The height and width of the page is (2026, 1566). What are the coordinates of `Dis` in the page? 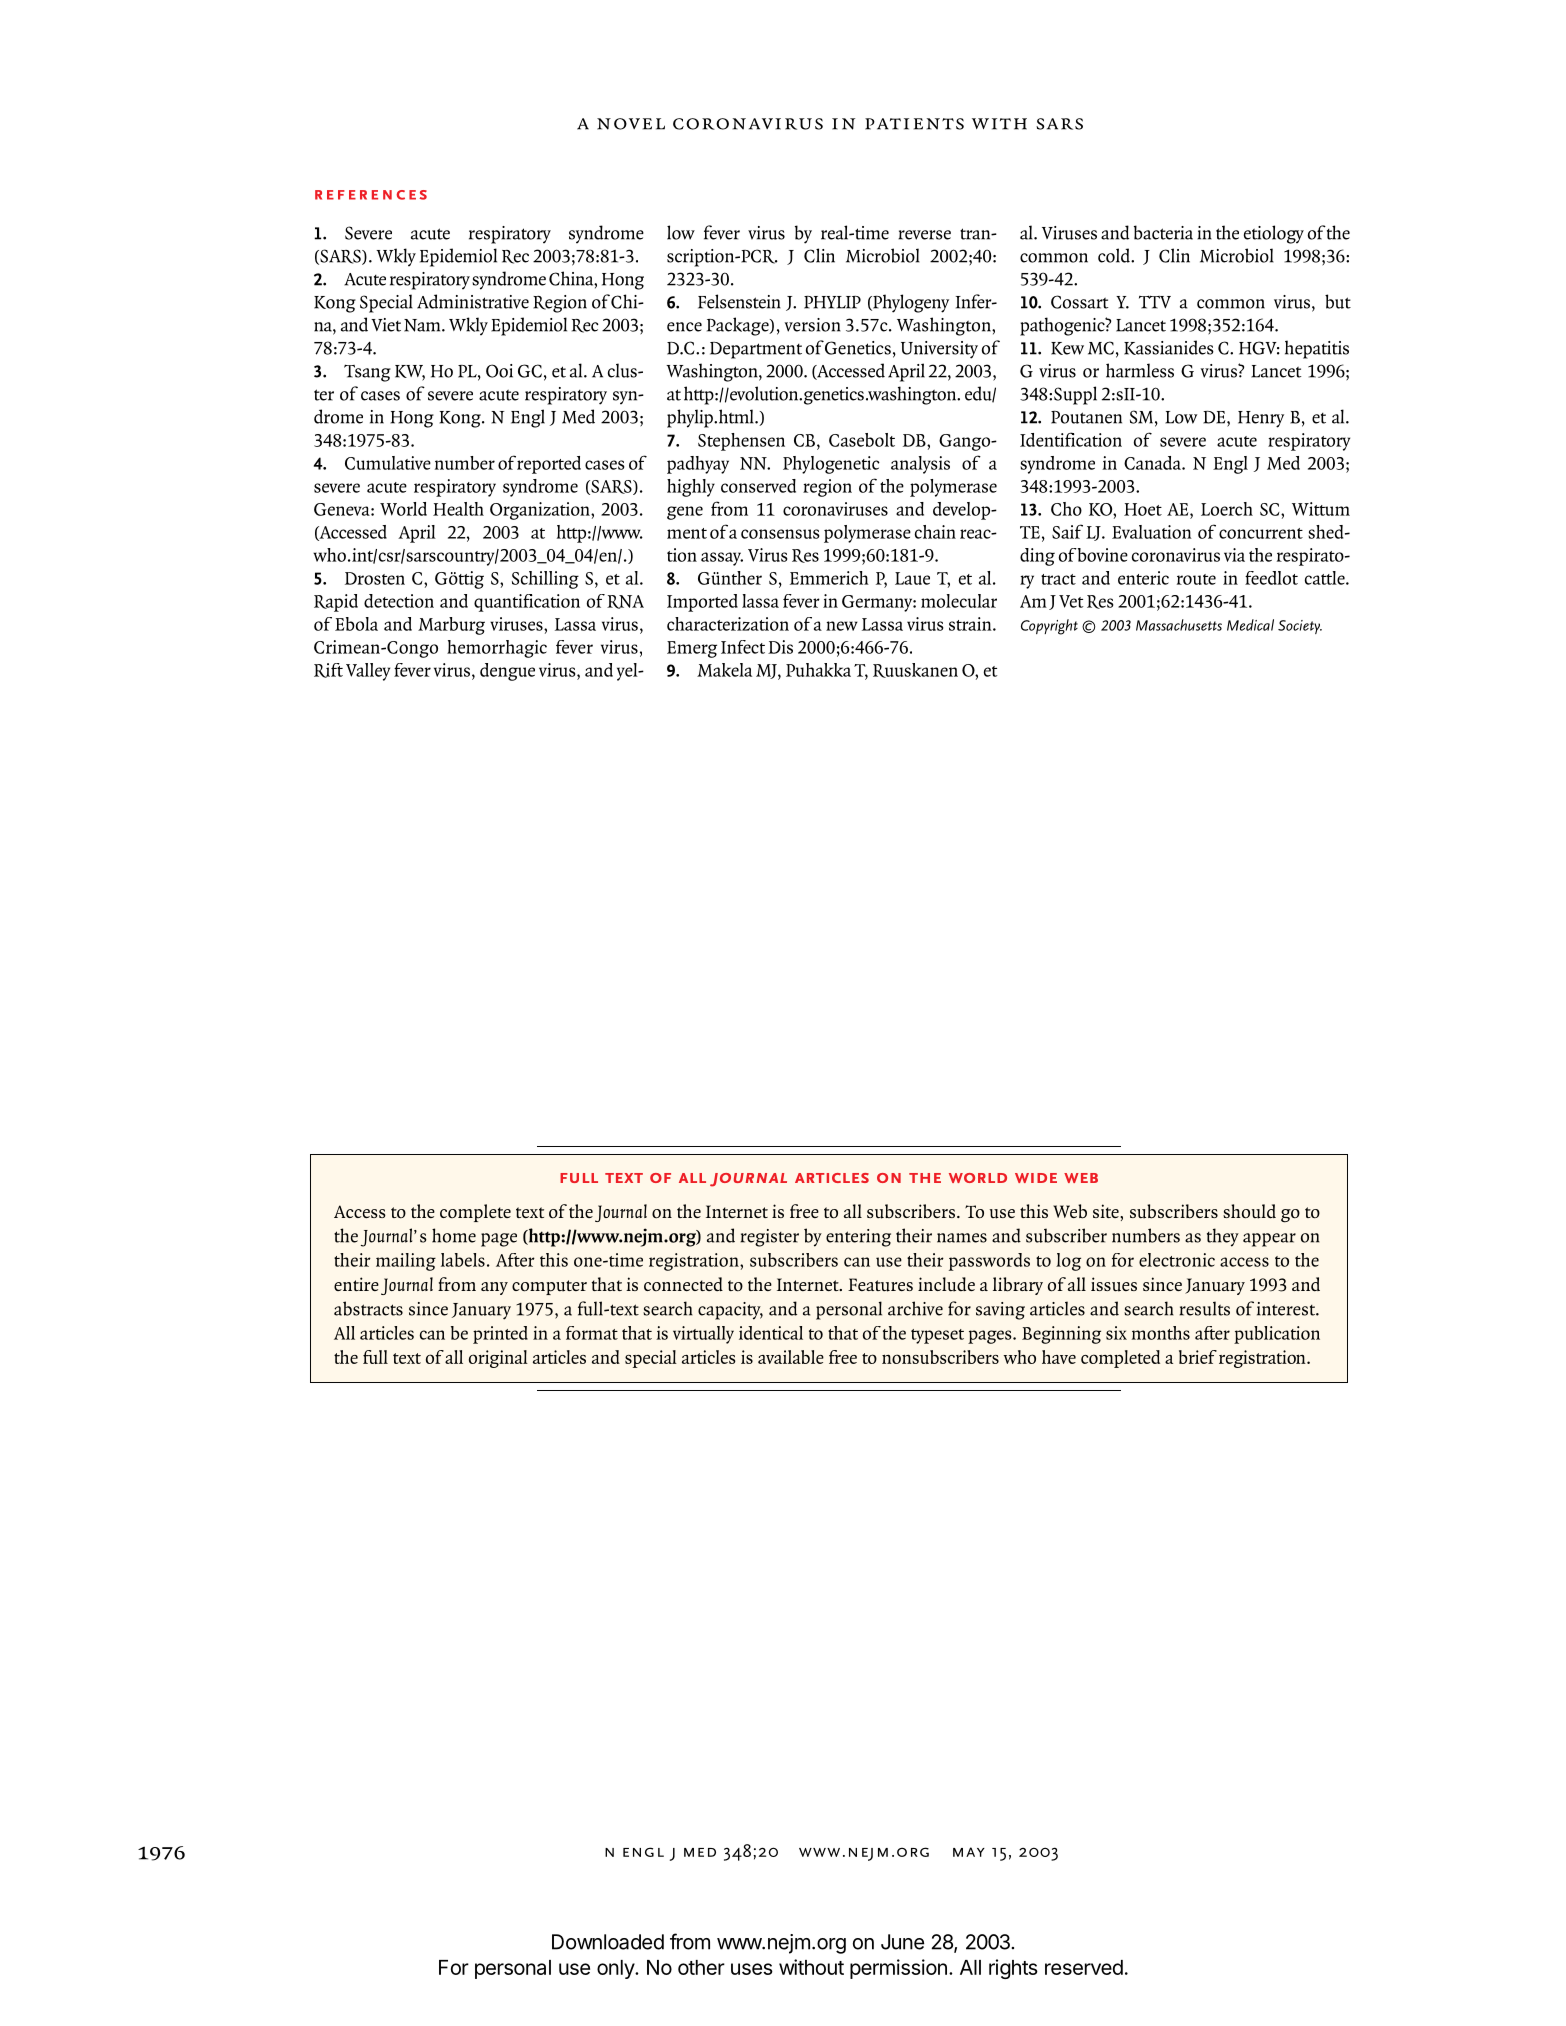 It's located at (780, 647).
